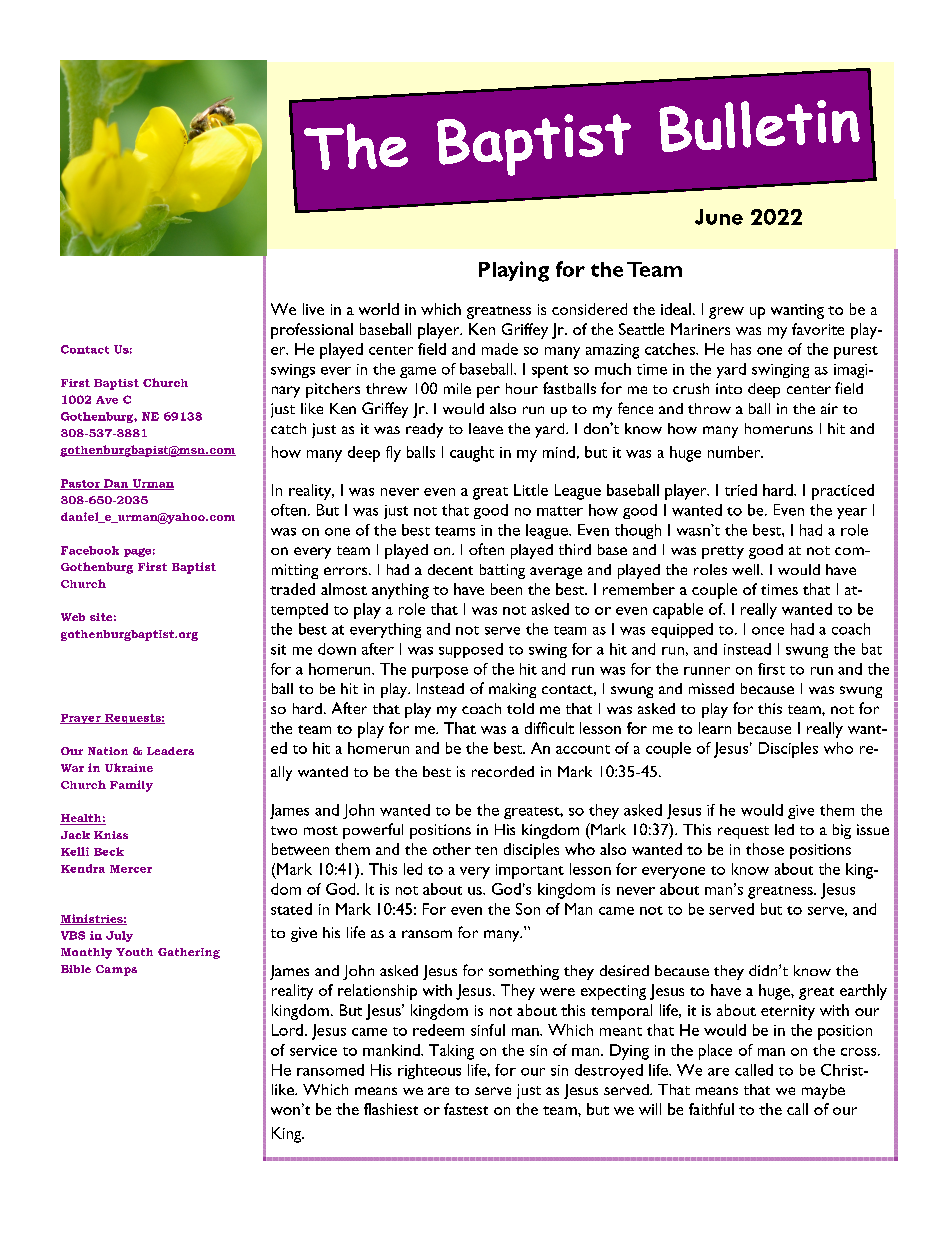 The image size is (952, 1233). I want to click on Web, so click(73, 617).
